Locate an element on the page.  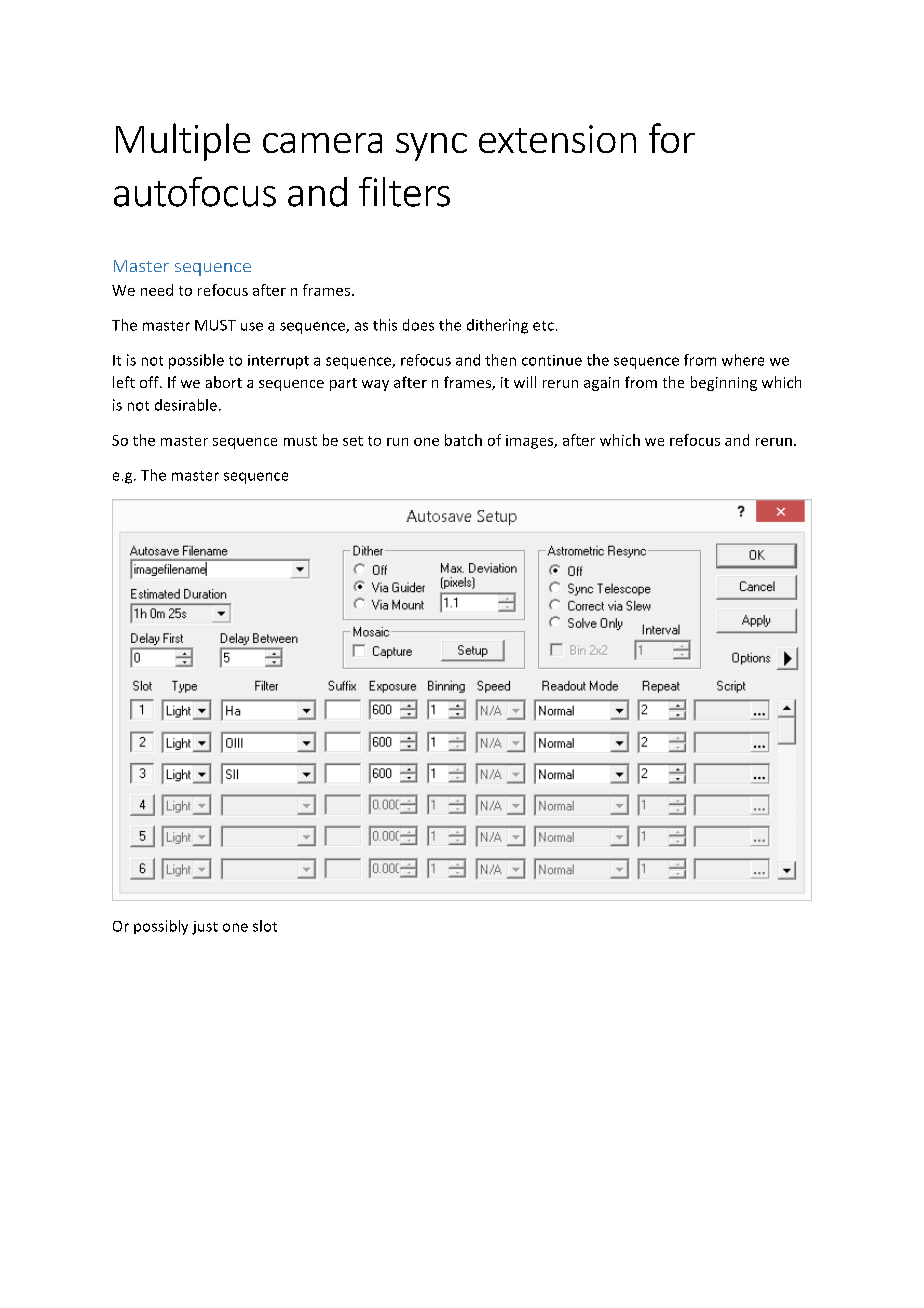
way is located at coordinates (375, 385).
